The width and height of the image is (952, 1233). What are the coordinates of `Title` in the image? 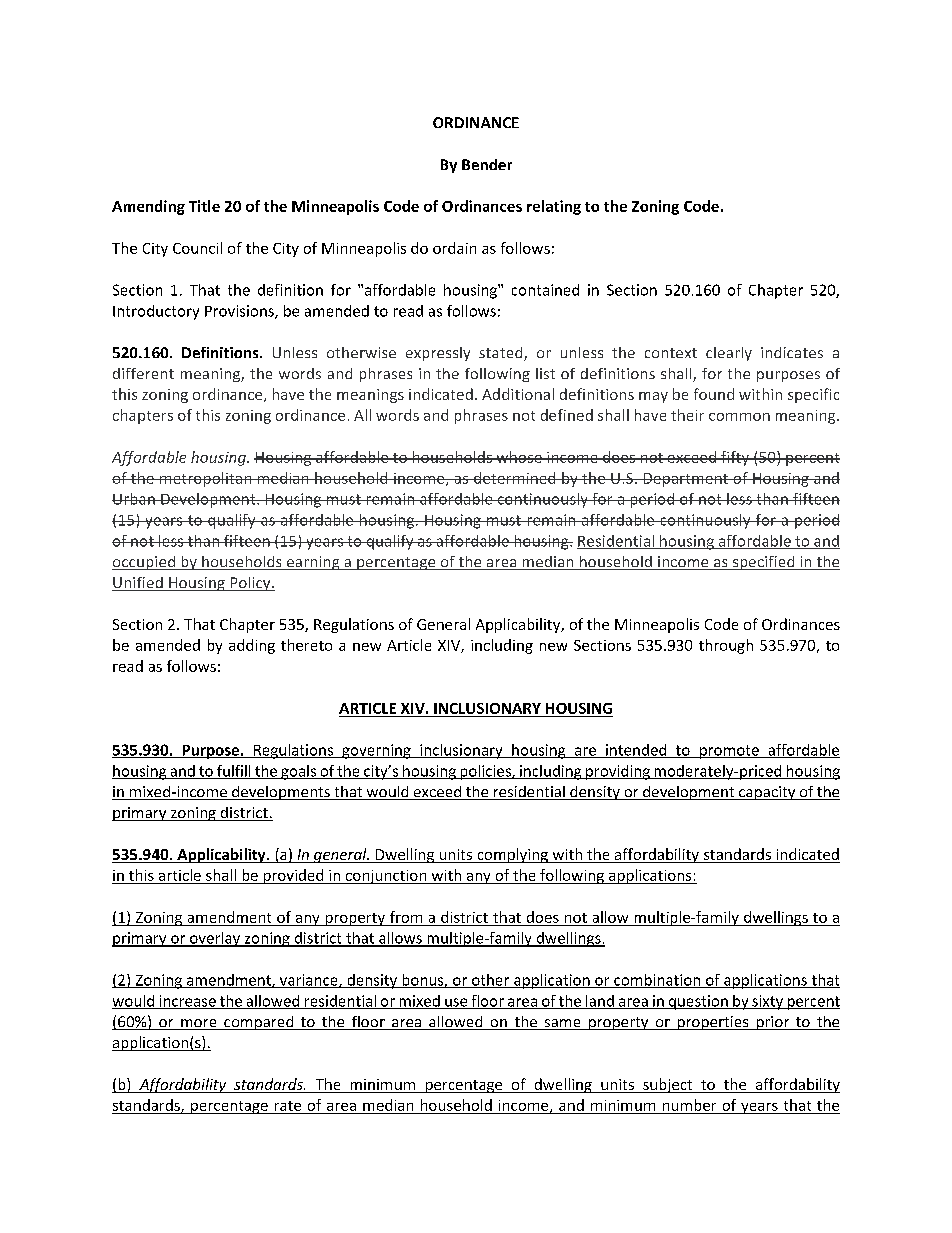 It's located at (204, 206).
